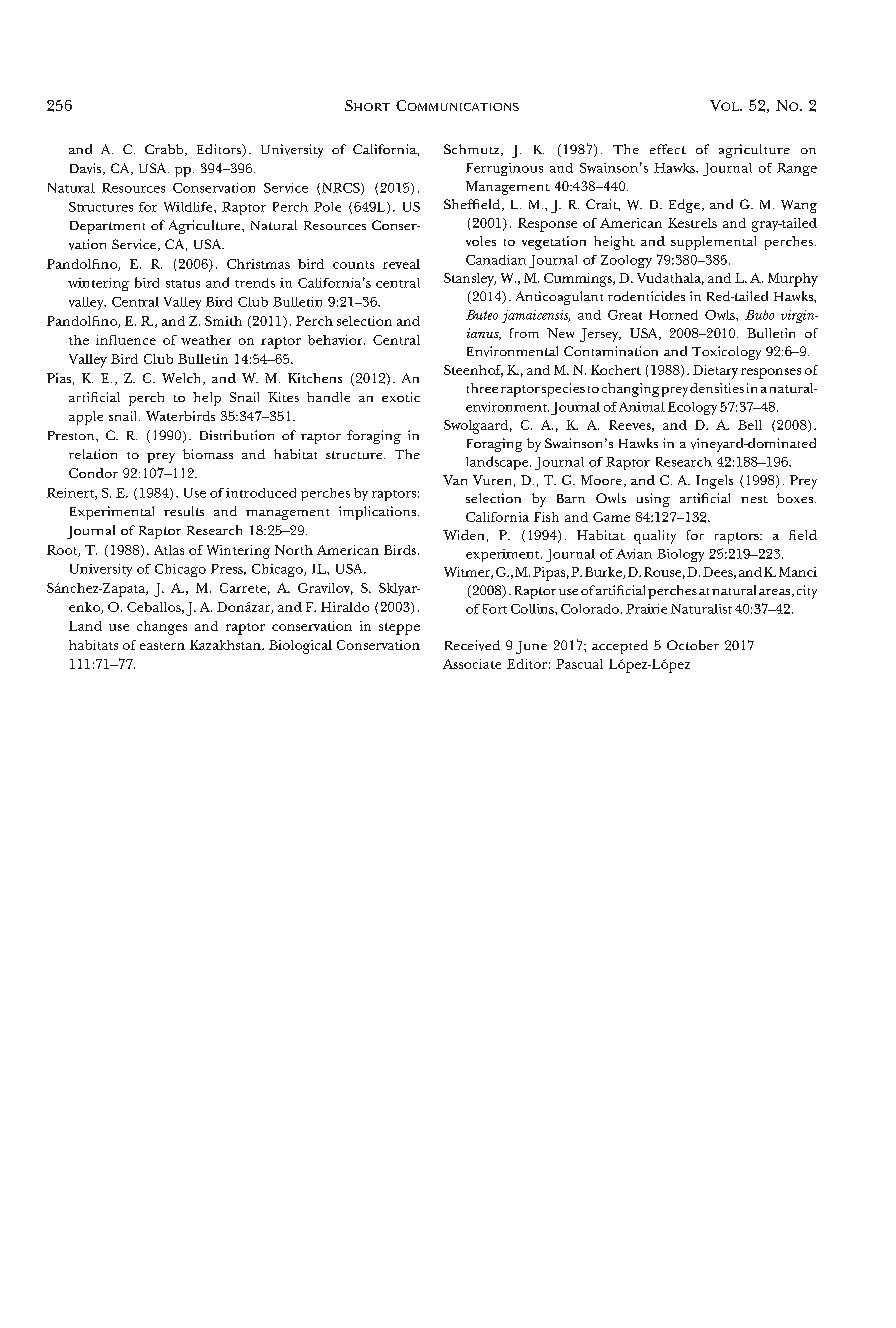 The width and height of the screenshot is (896, 1328). Describe the element at coordinates (162, 646) in the screenshot. I see `eastern` at that location.
